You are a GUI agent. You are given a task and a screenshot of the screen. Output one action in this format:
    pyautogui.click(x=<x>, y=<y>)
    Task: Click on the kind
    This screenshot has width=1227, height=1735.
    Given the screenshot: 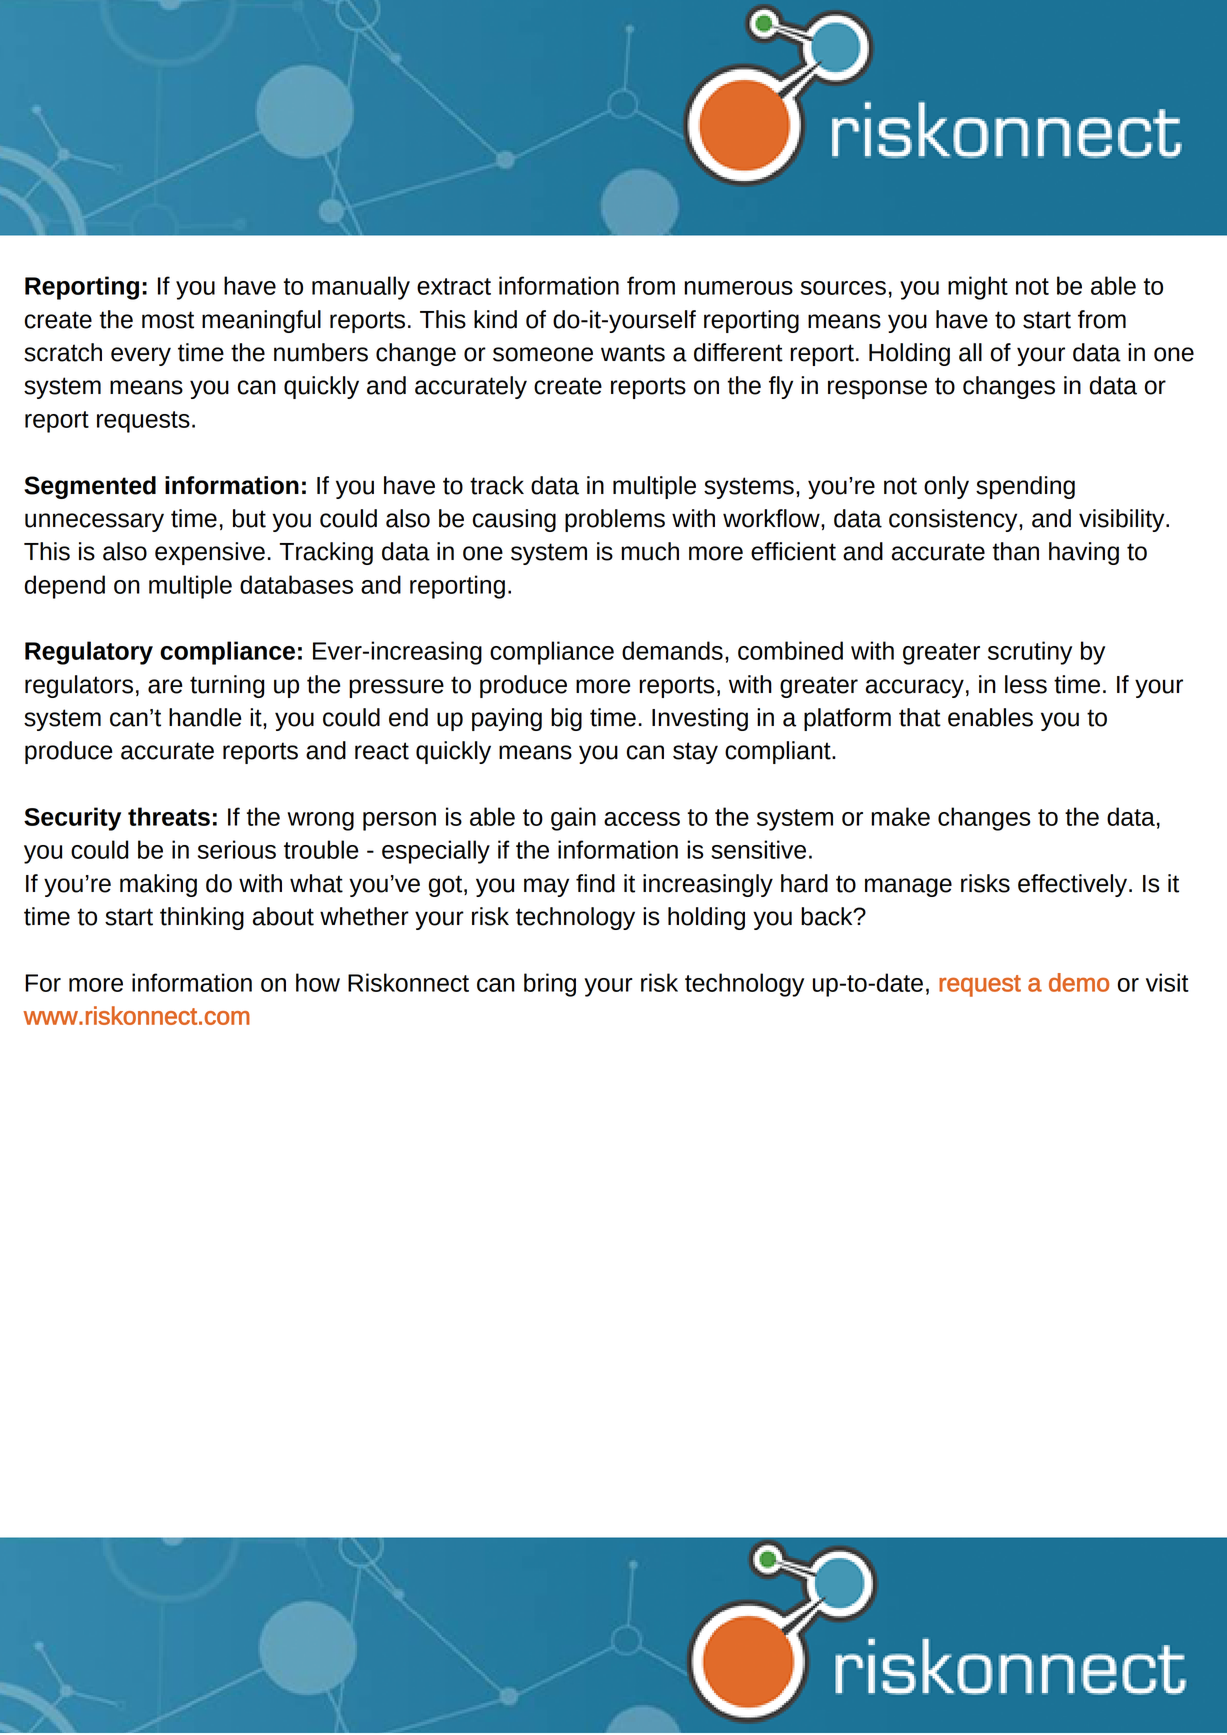 What is the action you would take?
    pyautogui.click(x=495, y=319)
